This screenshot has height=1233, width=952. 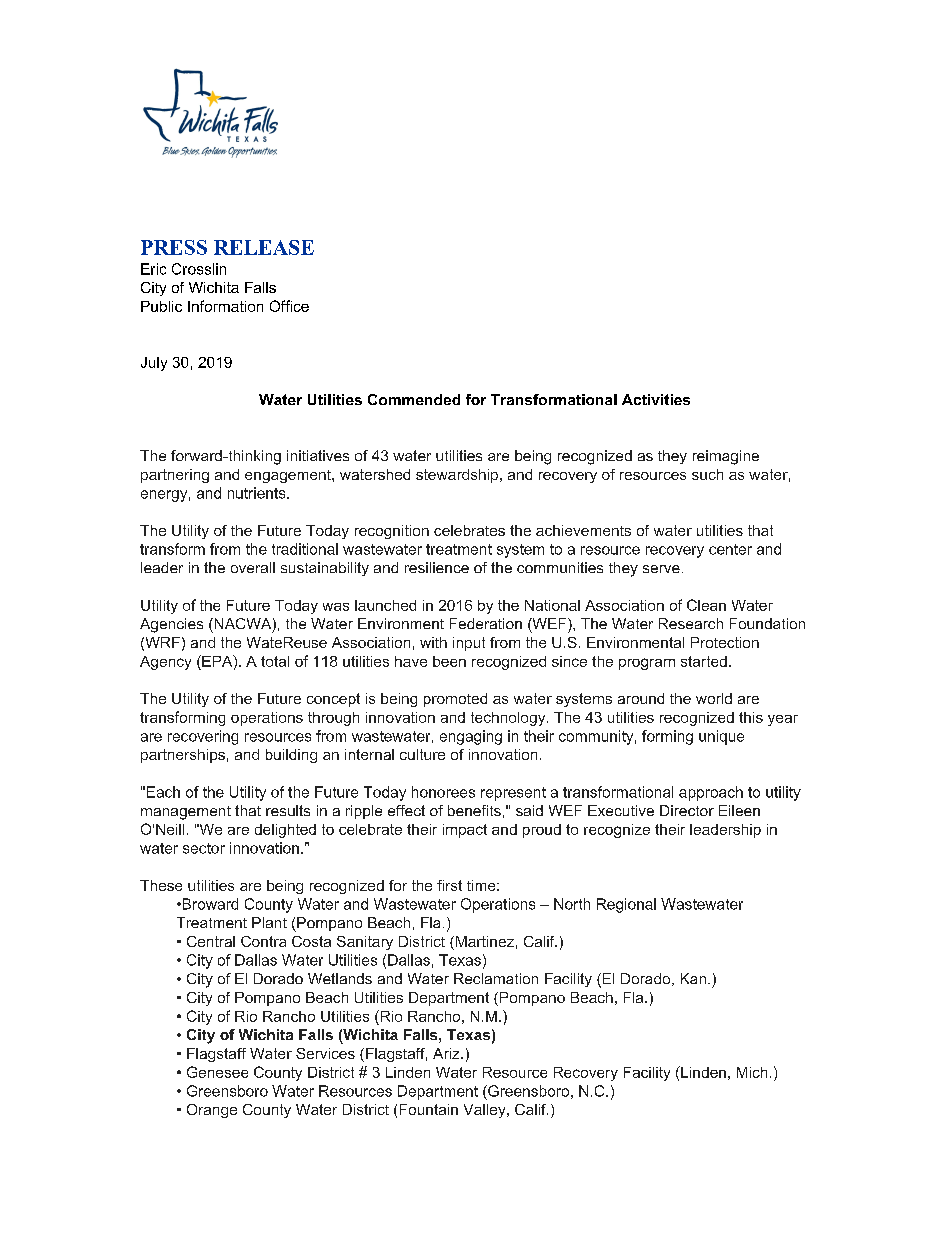 I want to click on Information, so click(x=225, y=306).
